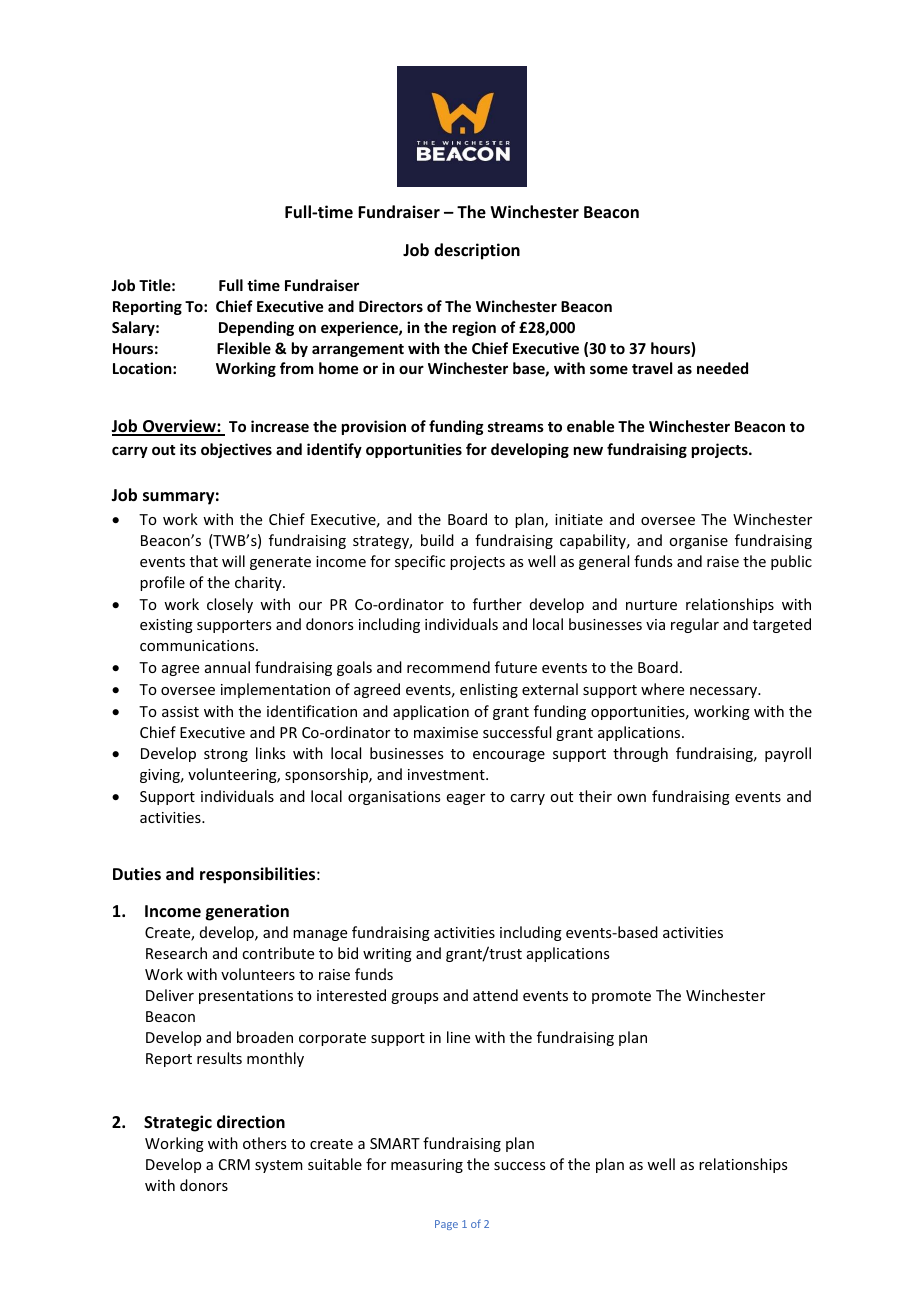  Describe the element at coordinates (234, 1164) in the screenshot. I see `CRM` at that location.
